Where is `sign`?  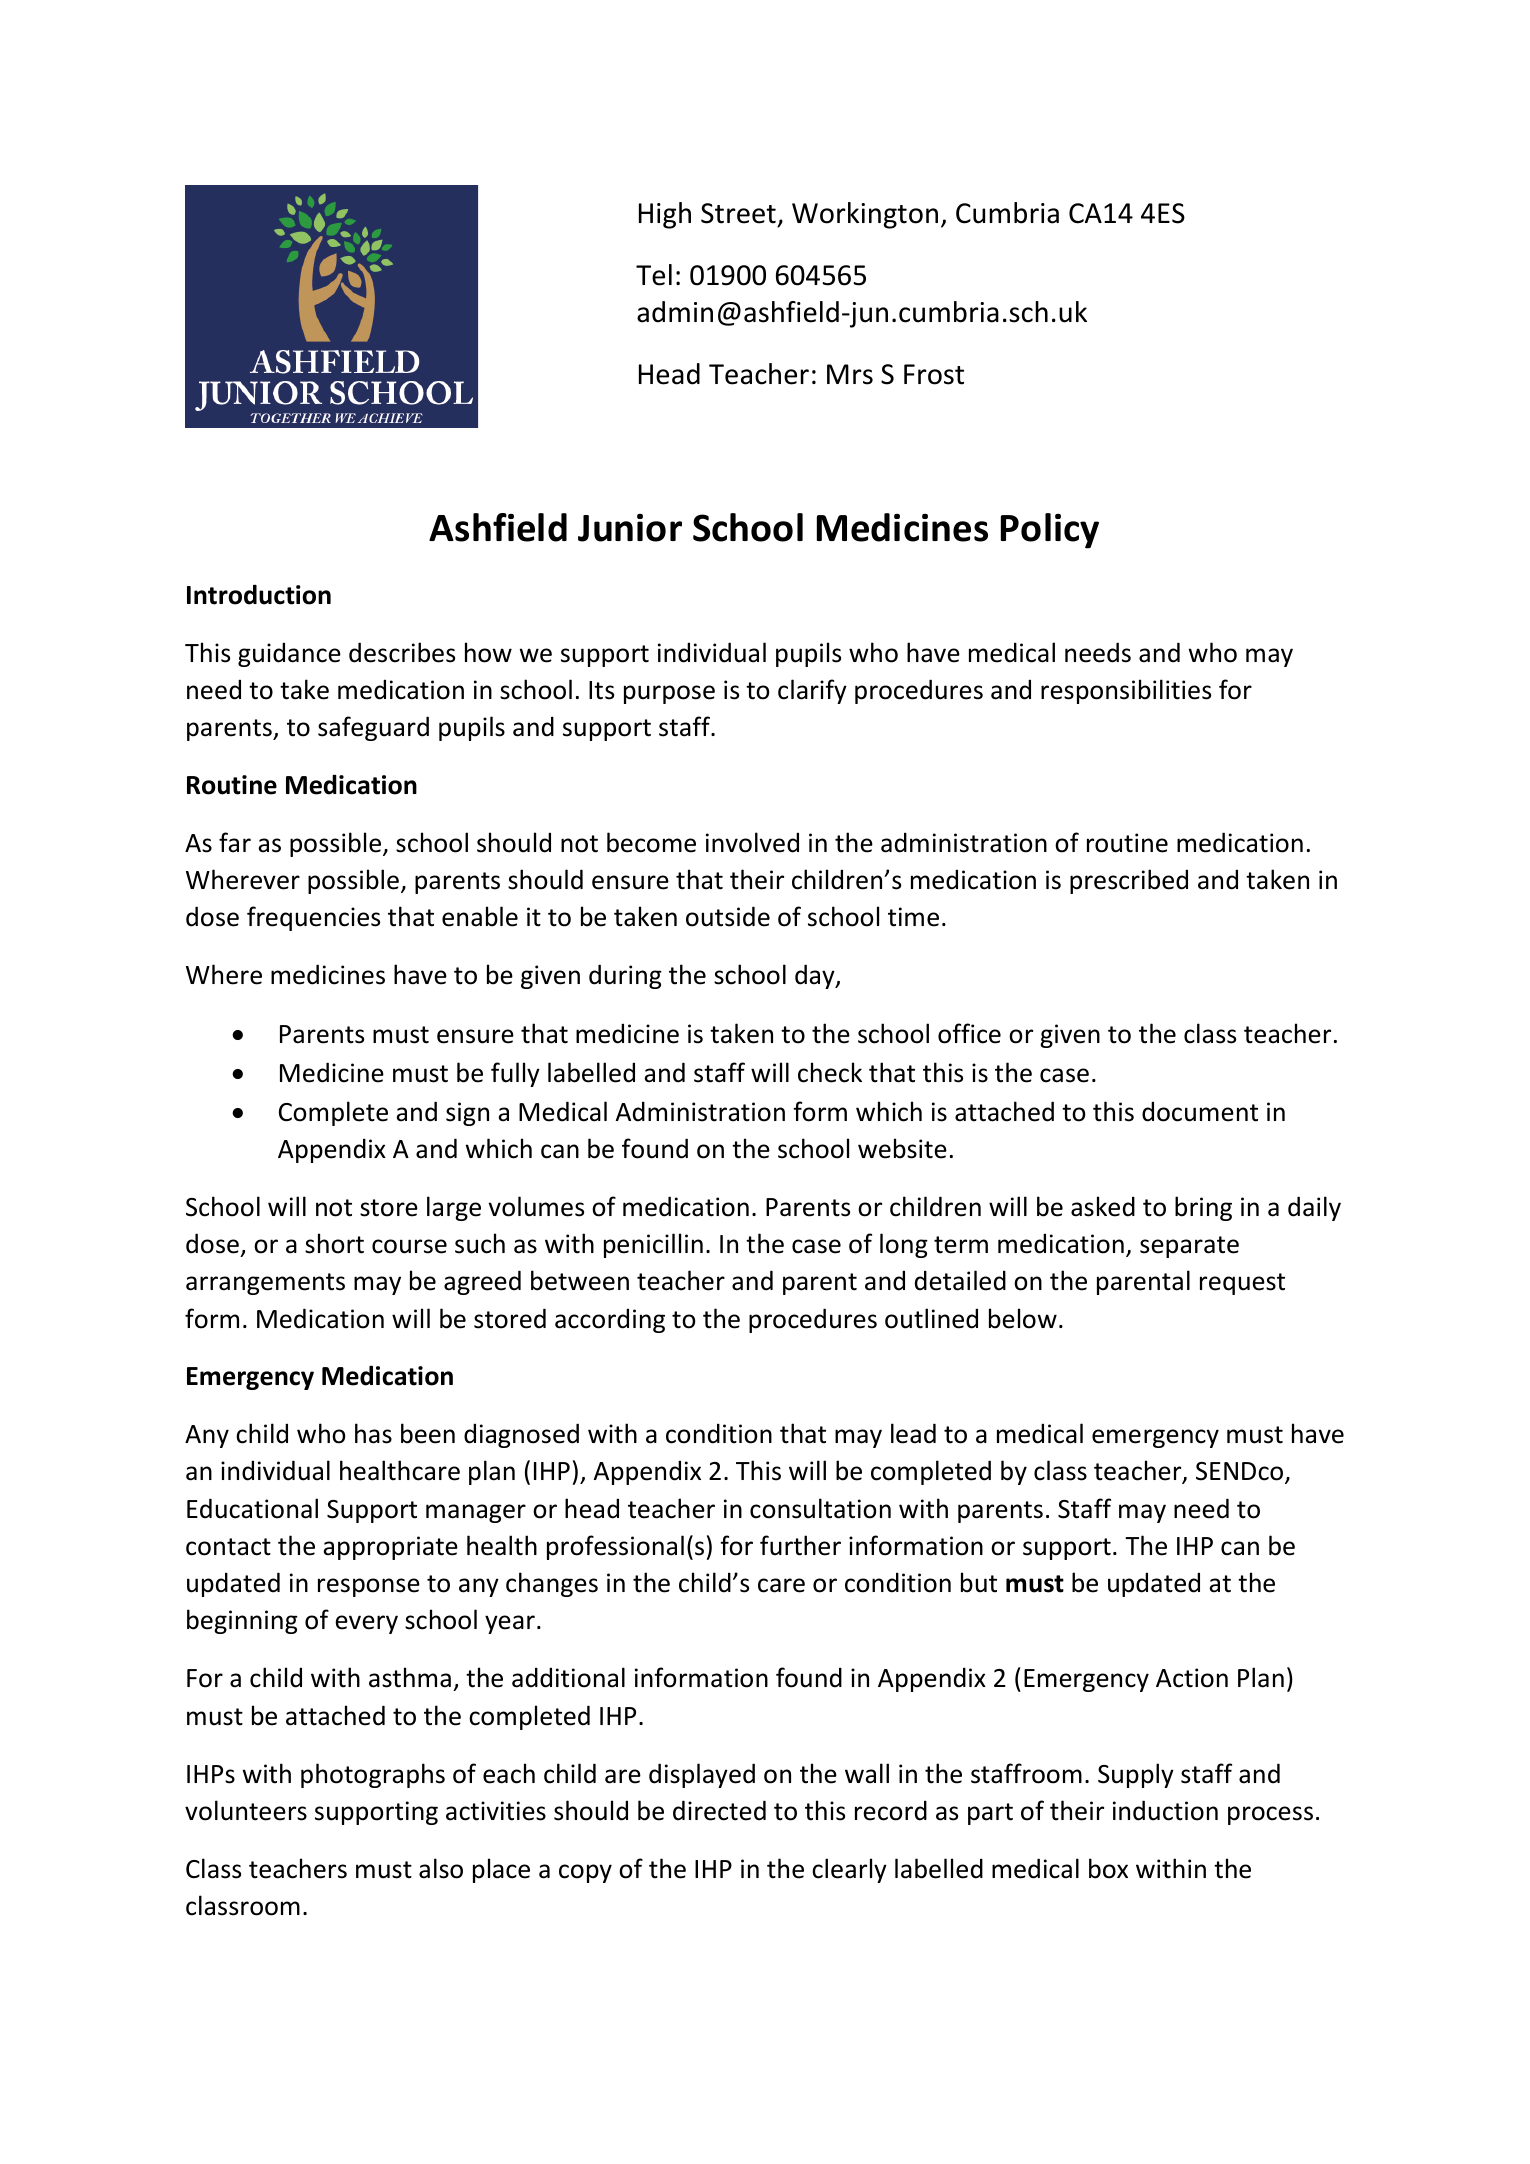 sign is located at coordinates (467, 1114).
